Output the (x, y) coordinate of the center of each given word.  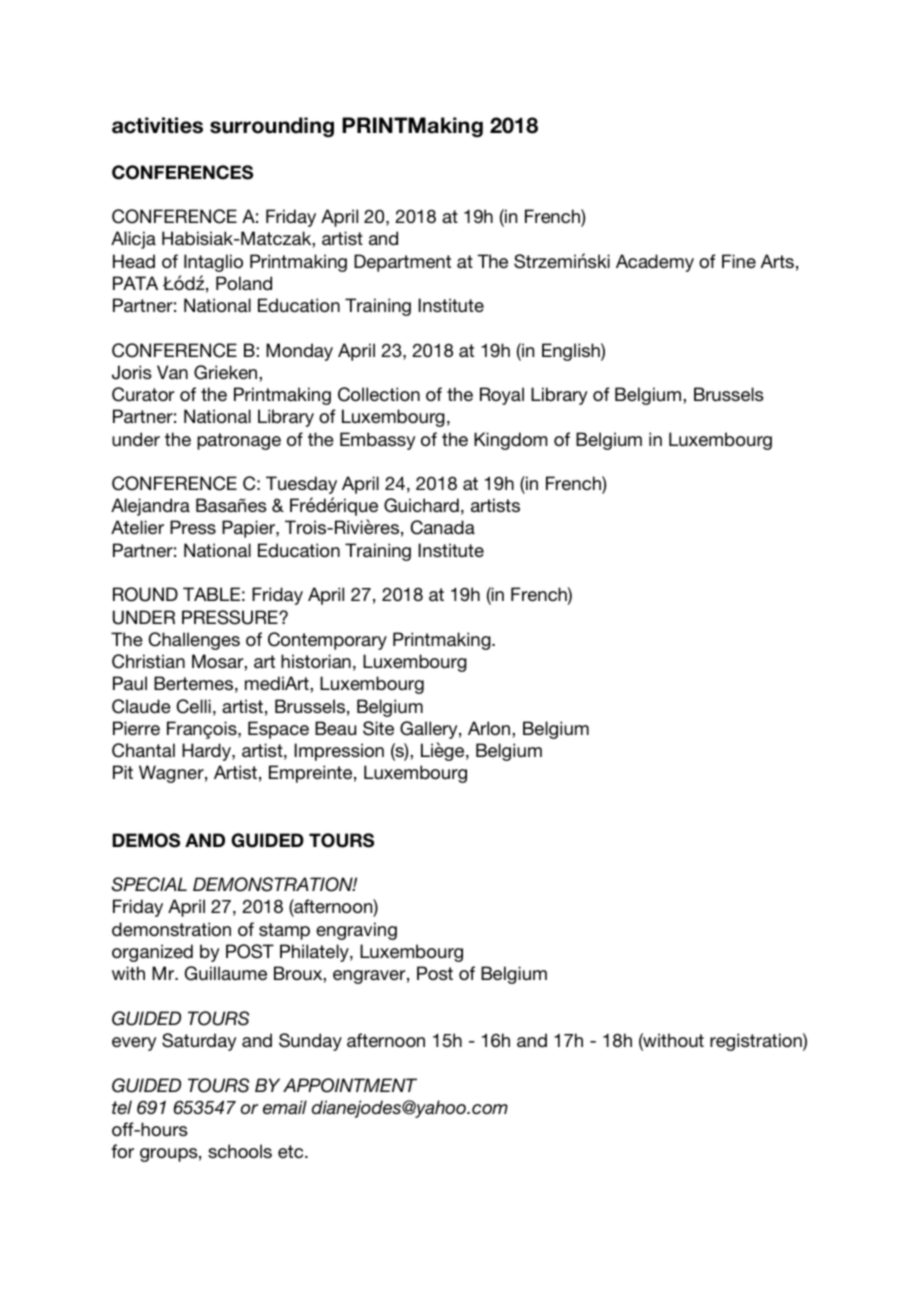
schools (240, 1151)
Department (402, 263)
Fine (739, 261)
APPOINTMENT (350, 1085)
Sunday (310, 1042)
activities (157, 125)
